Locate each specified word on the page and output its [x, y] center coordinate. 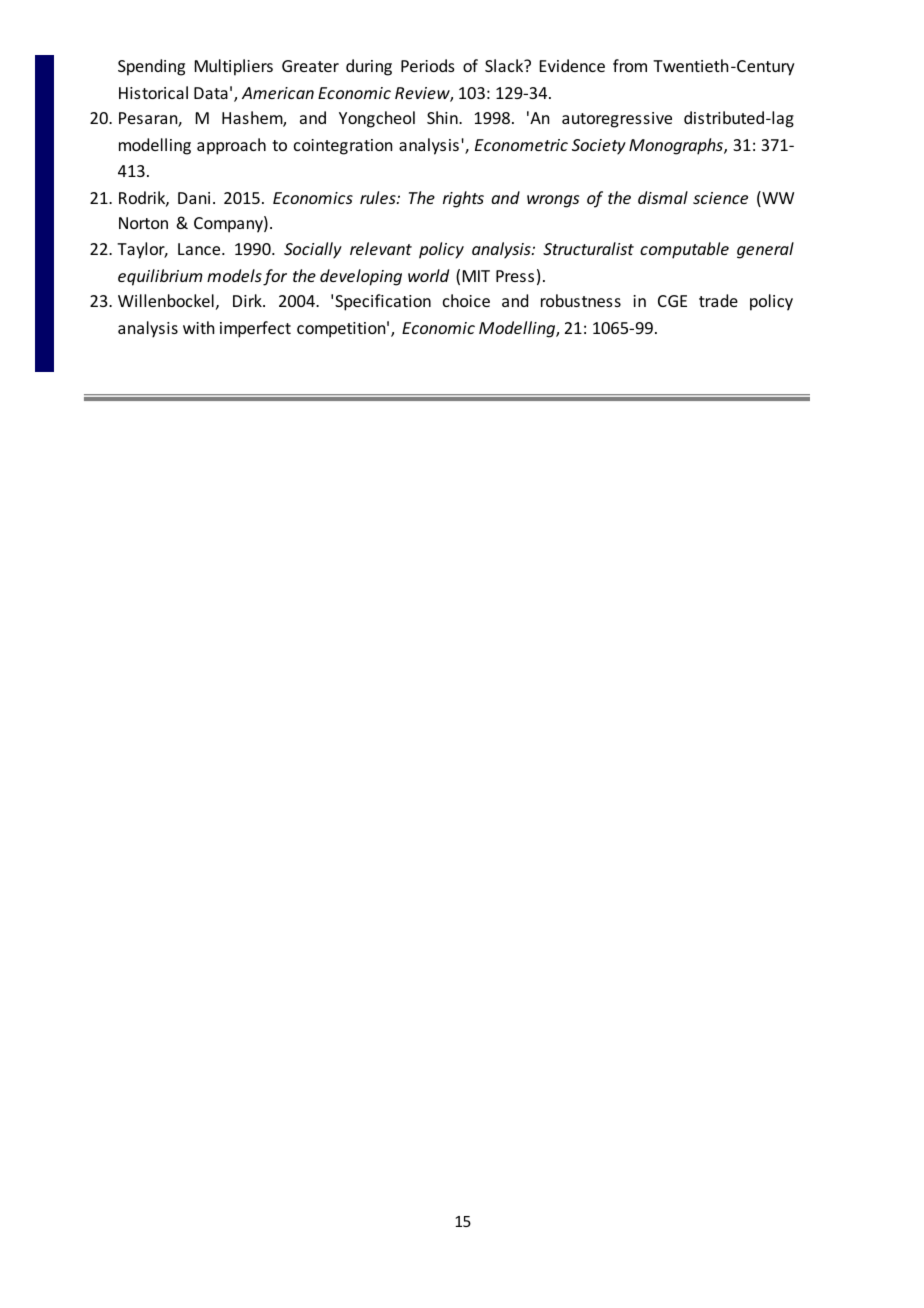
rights [463, 199]
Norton [143, 223]
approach [231, 146]
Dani [194, 198]
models [234, 275]
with [198, 327]
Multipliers [234, 67]
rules [379, 197]
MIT [476, 276]
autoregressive [617, 120]
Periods [428, 65]
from [630, 65]
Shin [443, 117]
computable [684, 250]
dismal [663, 197]
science [720, 198]
